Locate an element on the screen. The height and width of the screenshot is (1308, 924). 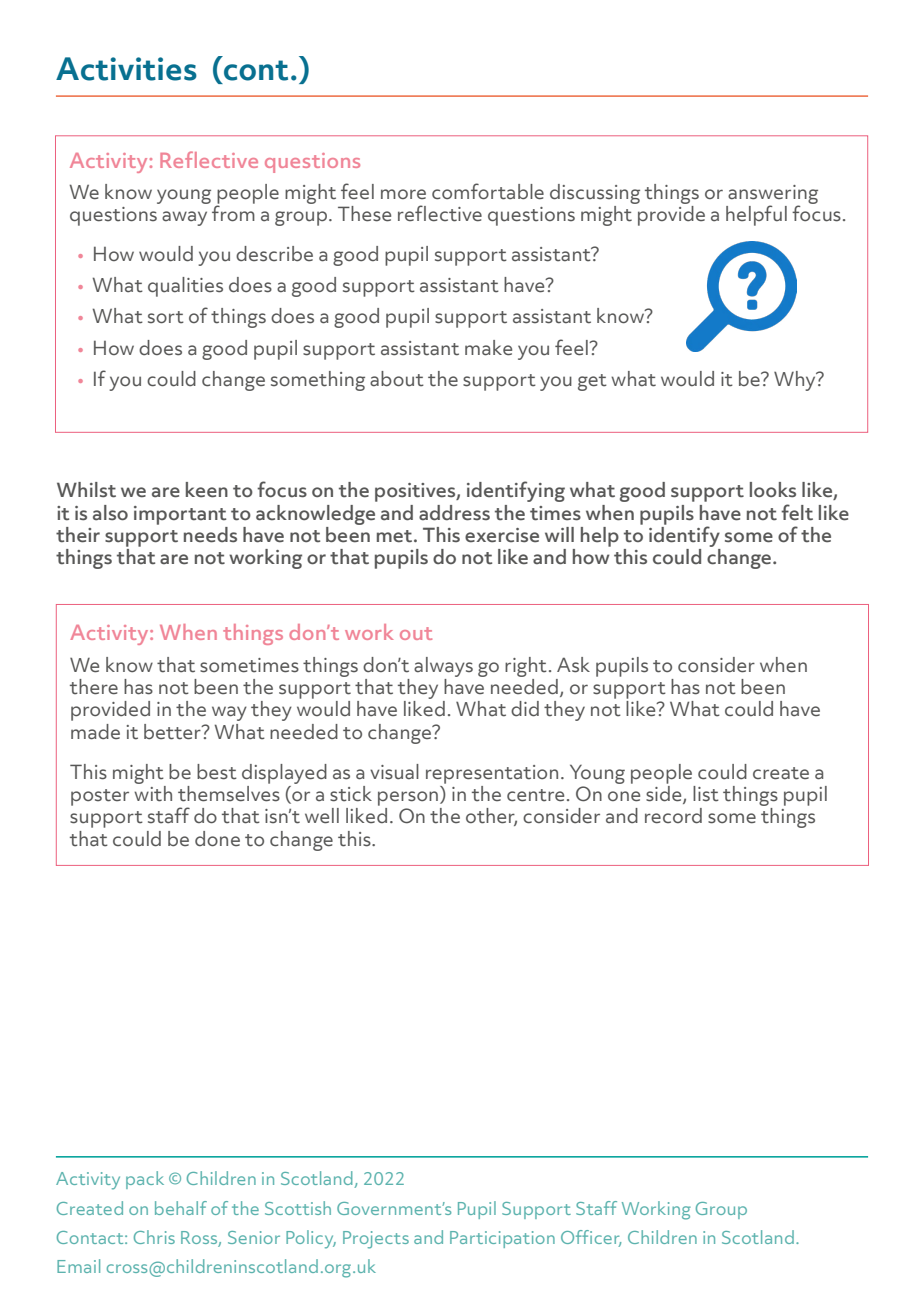
Officer is located at coordinates (591, 1238).
